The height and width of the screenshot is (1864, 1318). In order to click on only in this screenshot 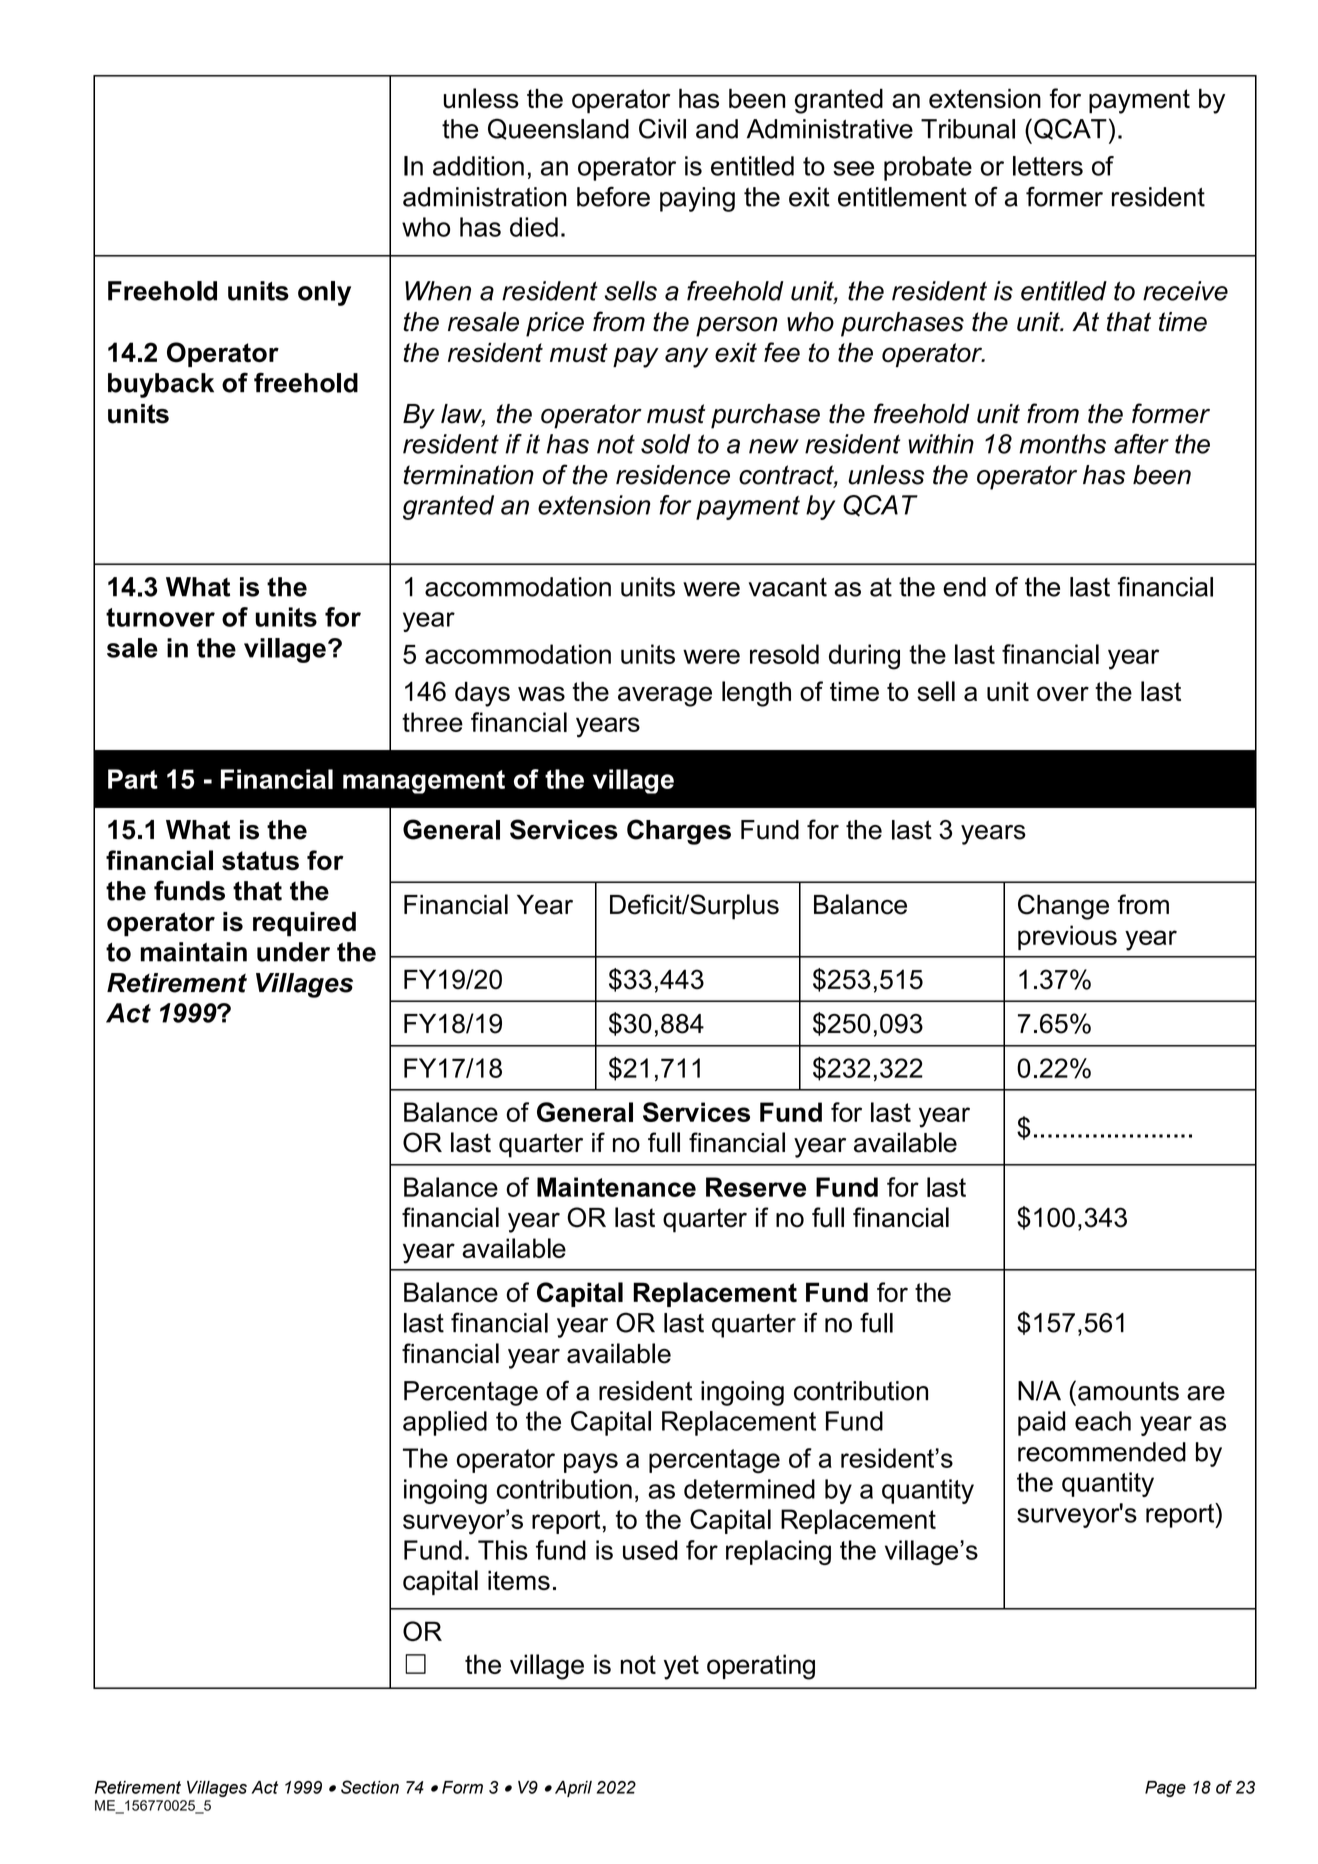, I will do `click(324, 293)`.
